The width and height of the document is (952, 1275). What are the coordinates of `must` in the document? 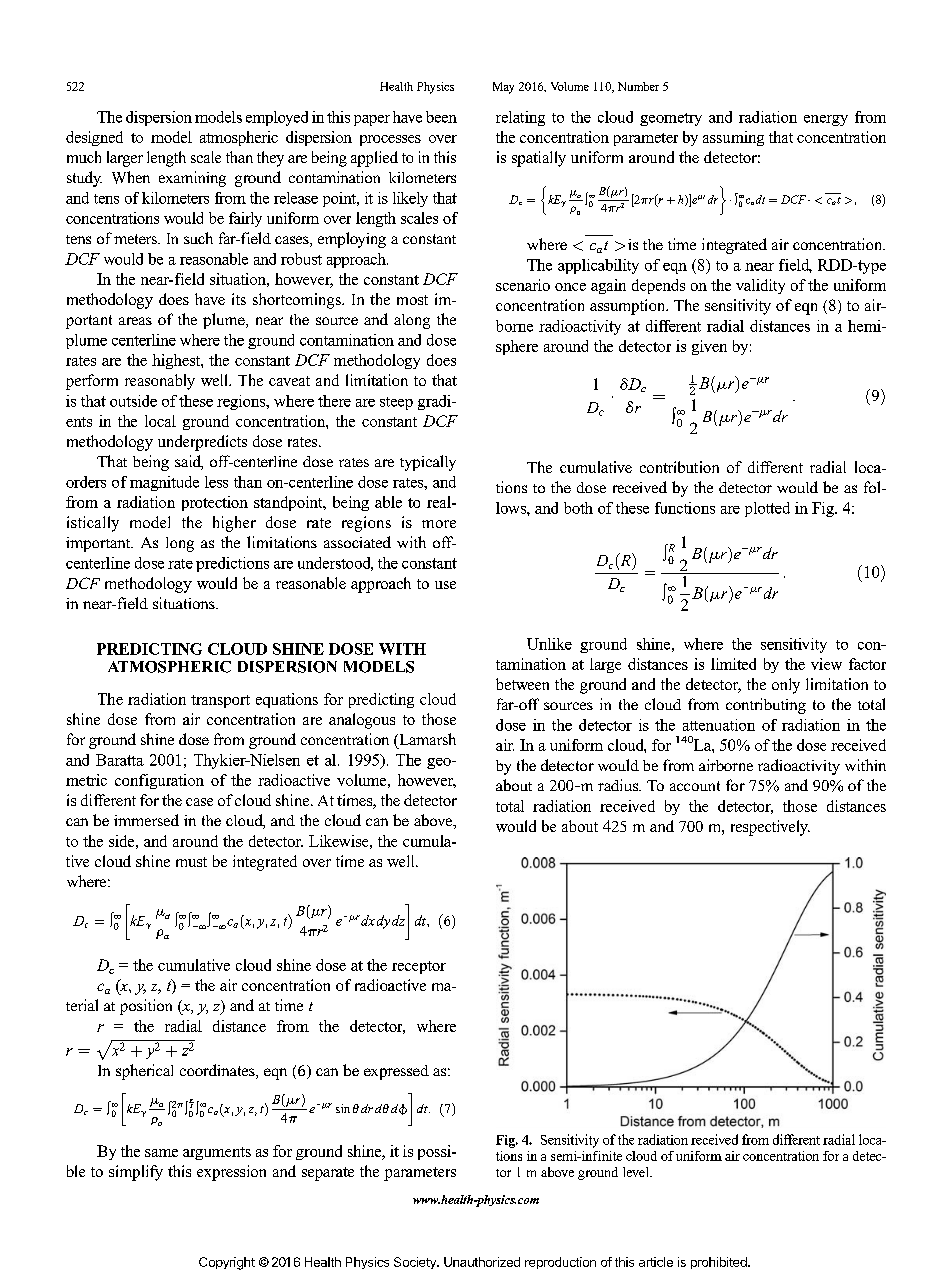 It's located at (191, 862).
